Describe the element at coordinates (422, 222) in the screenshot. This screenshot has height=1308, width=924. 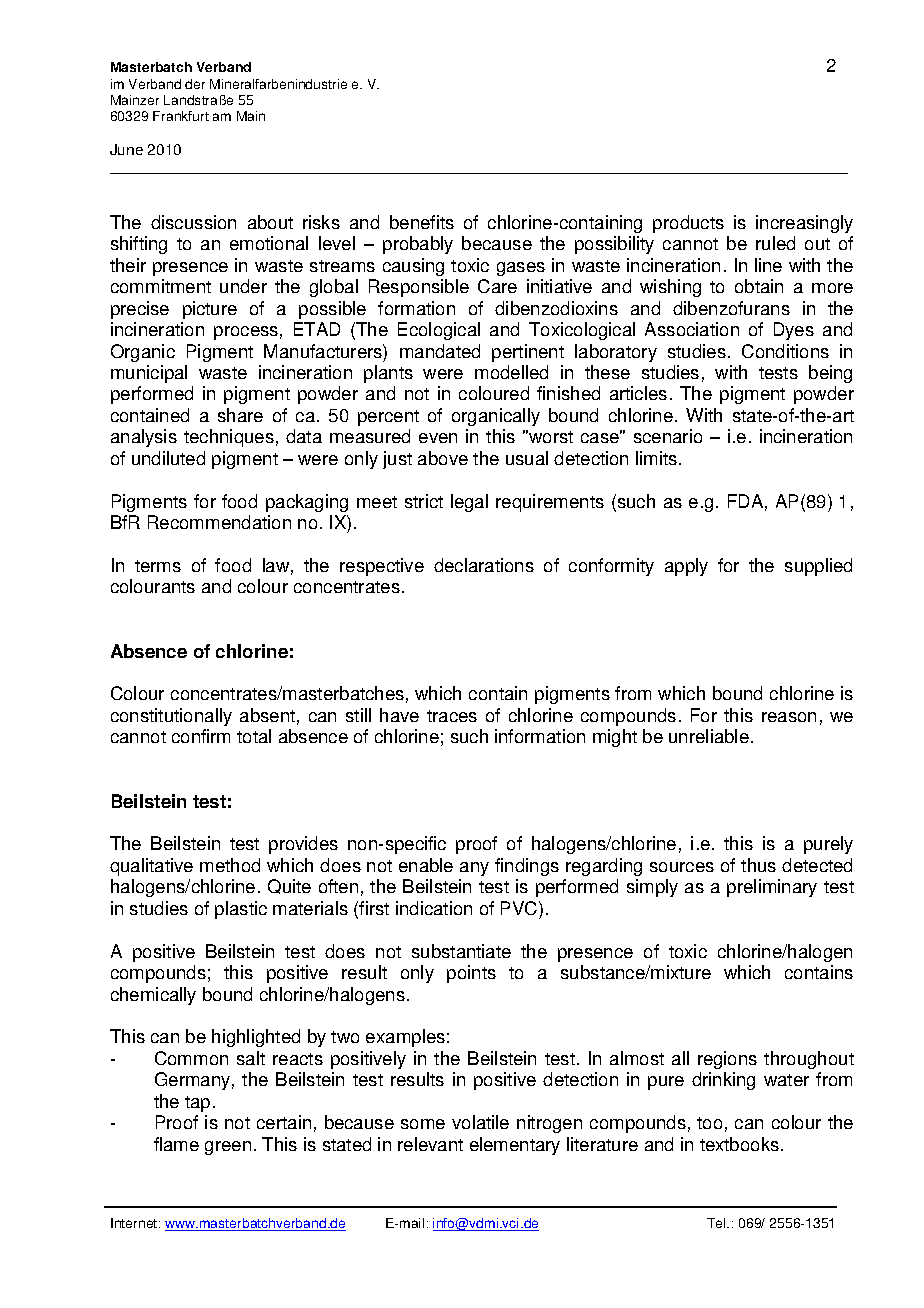
I see `benefits` at that location.
